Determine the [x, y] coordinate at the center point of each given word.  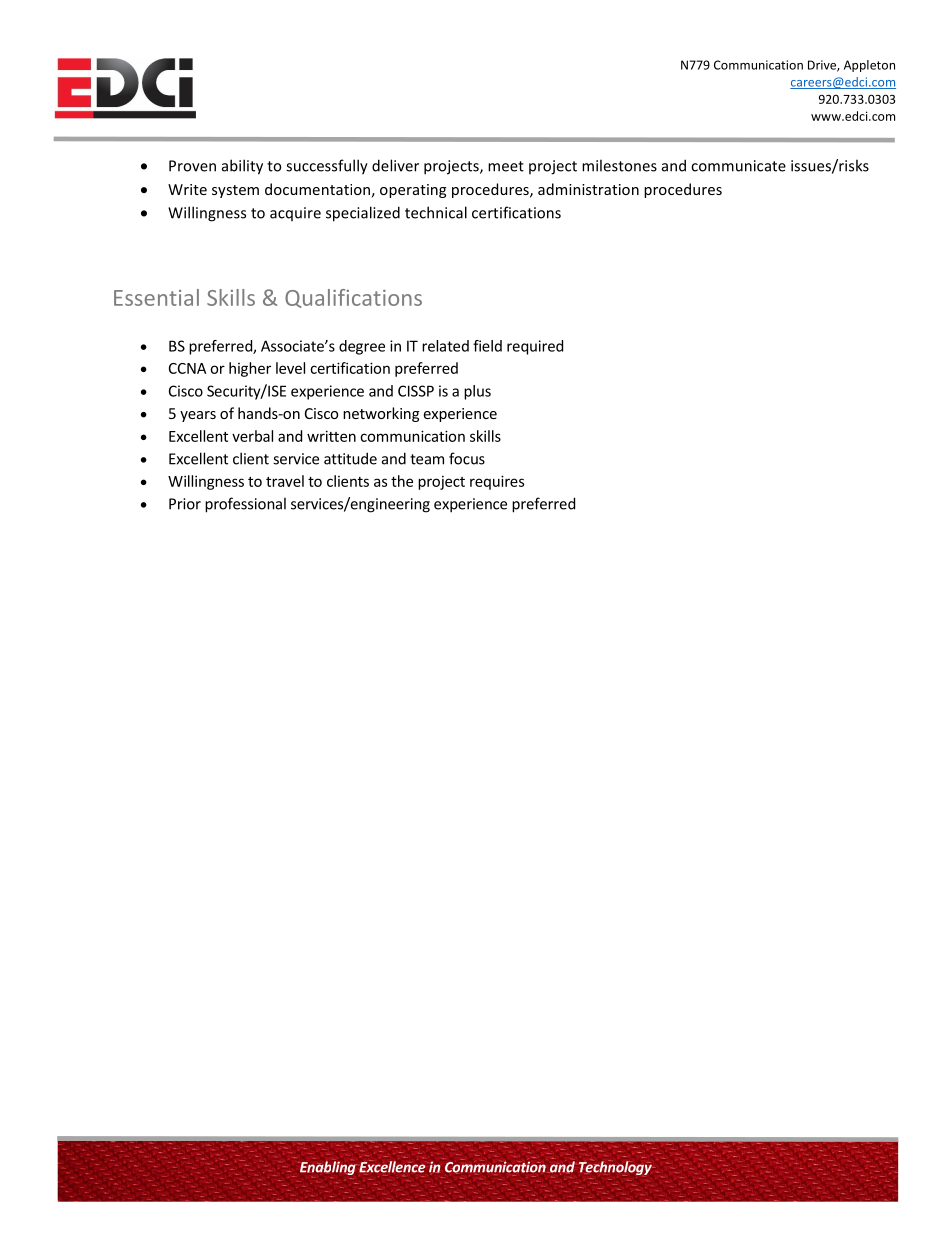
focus [467, 458]
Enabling [327, 1168]
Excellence [392, 1167]
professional [245, 505]
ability [242, 167]
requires [497, 482]
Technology [616, 1167]
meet [506, 166]
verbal [252, 436]
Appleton [869, 66]
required [535, 347]
